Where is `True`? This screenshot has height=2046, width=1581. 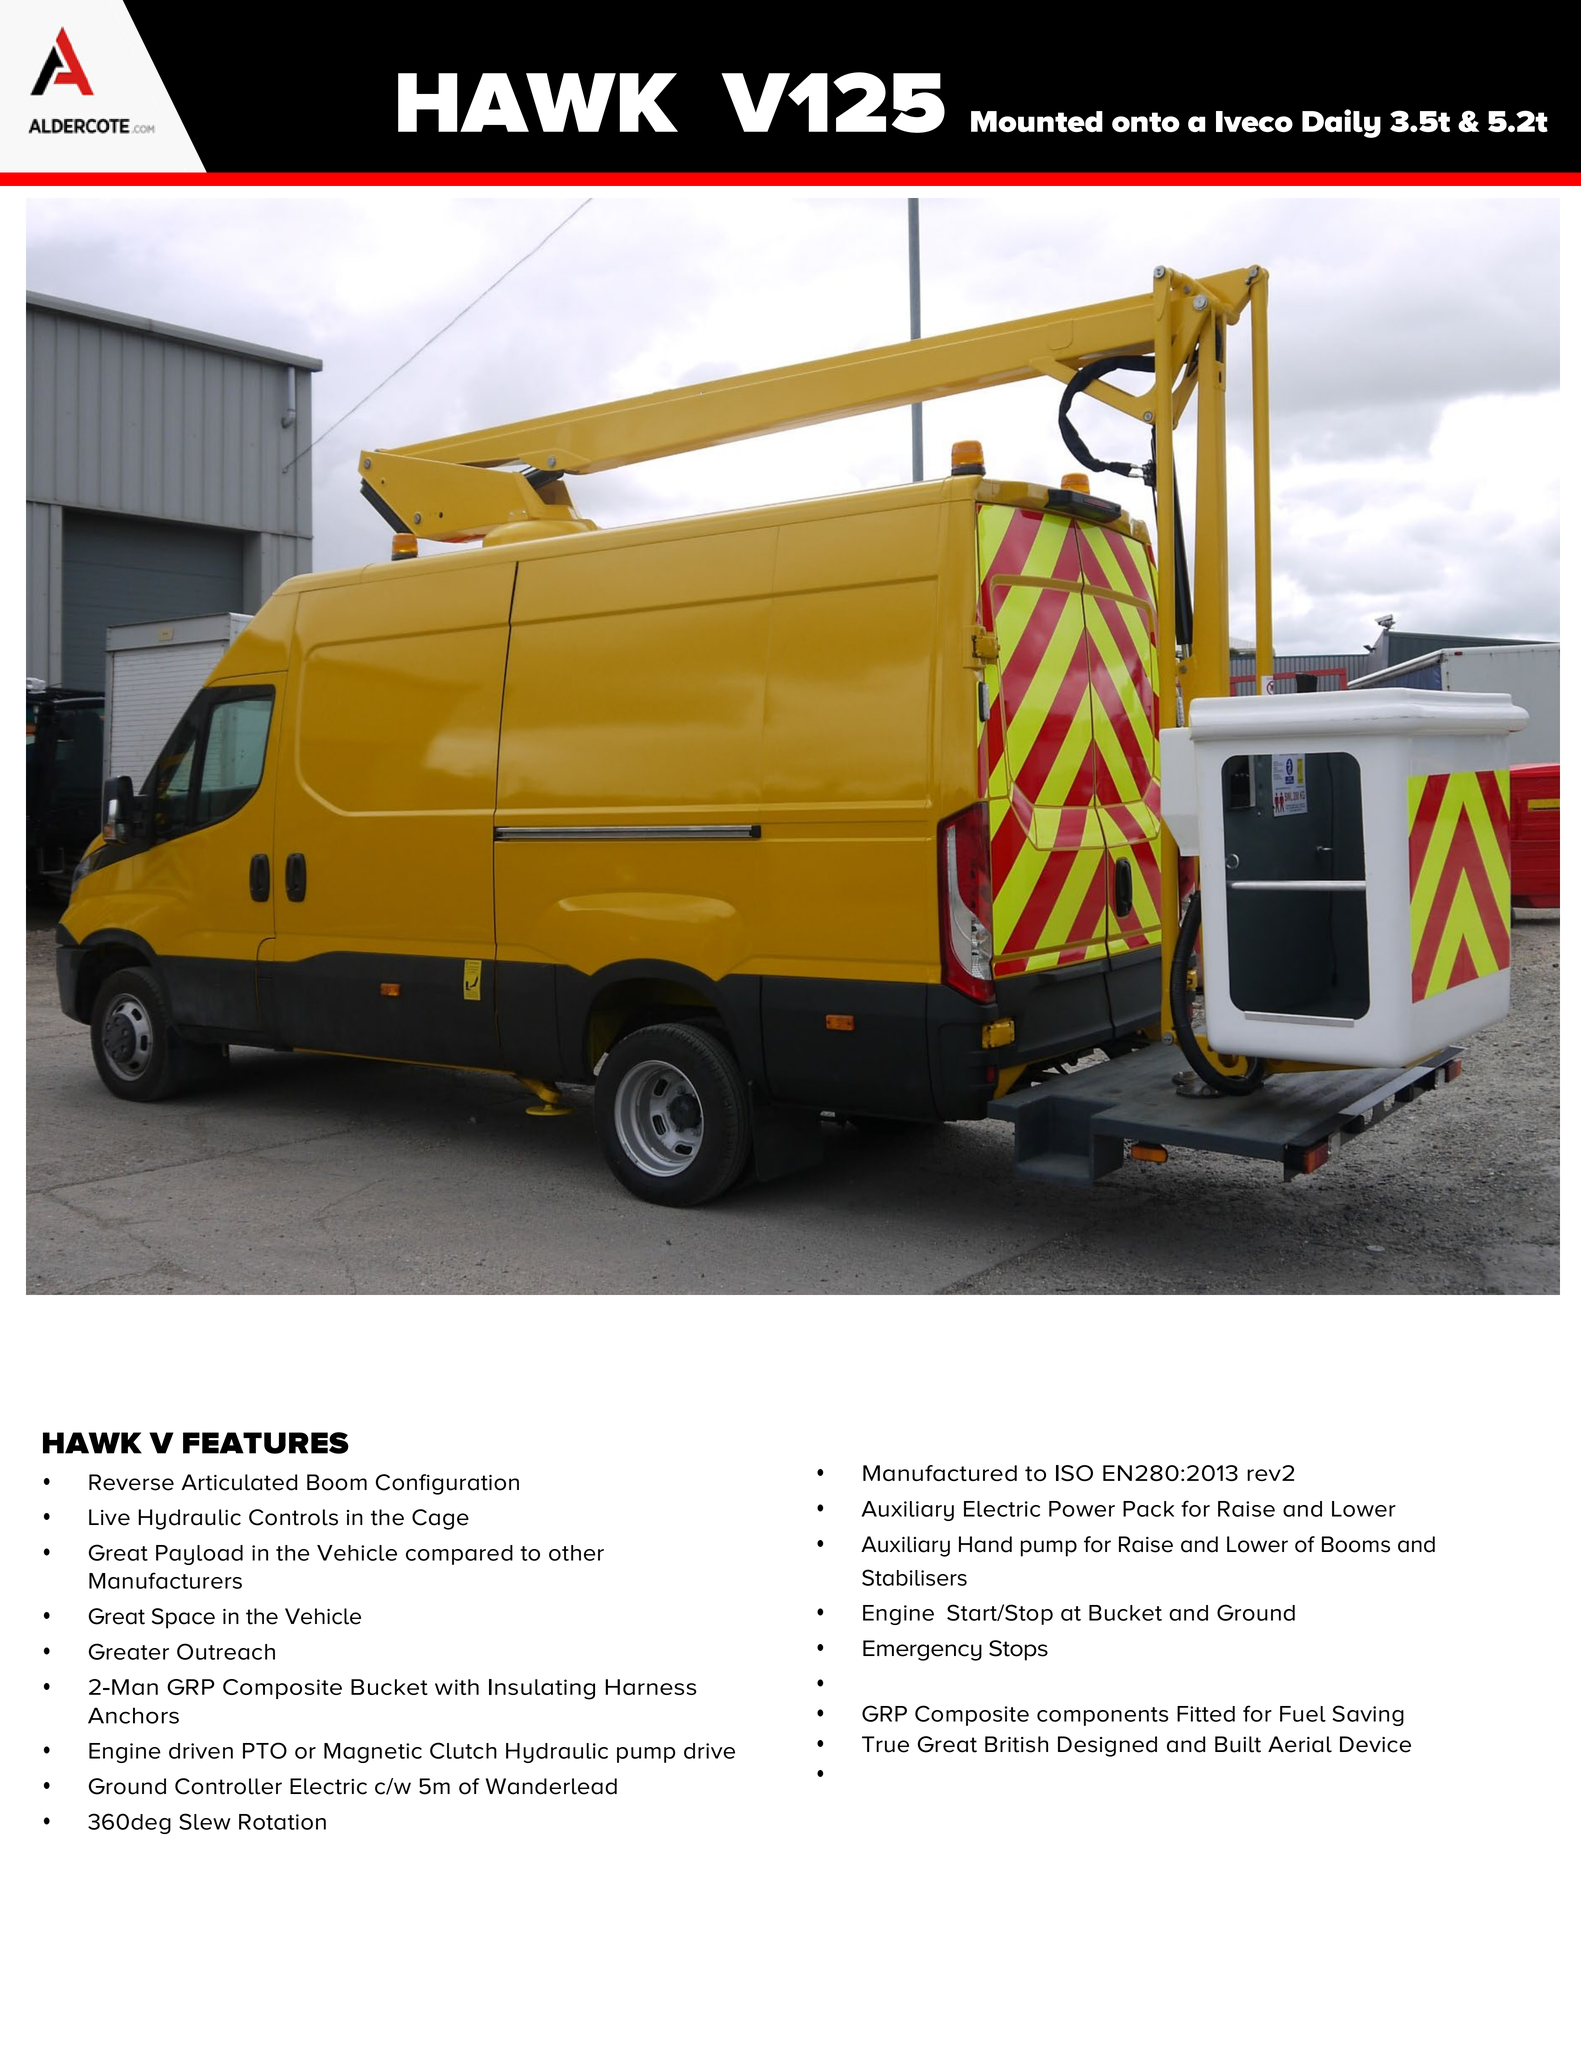 True is located at coordinates (885, 1744).
